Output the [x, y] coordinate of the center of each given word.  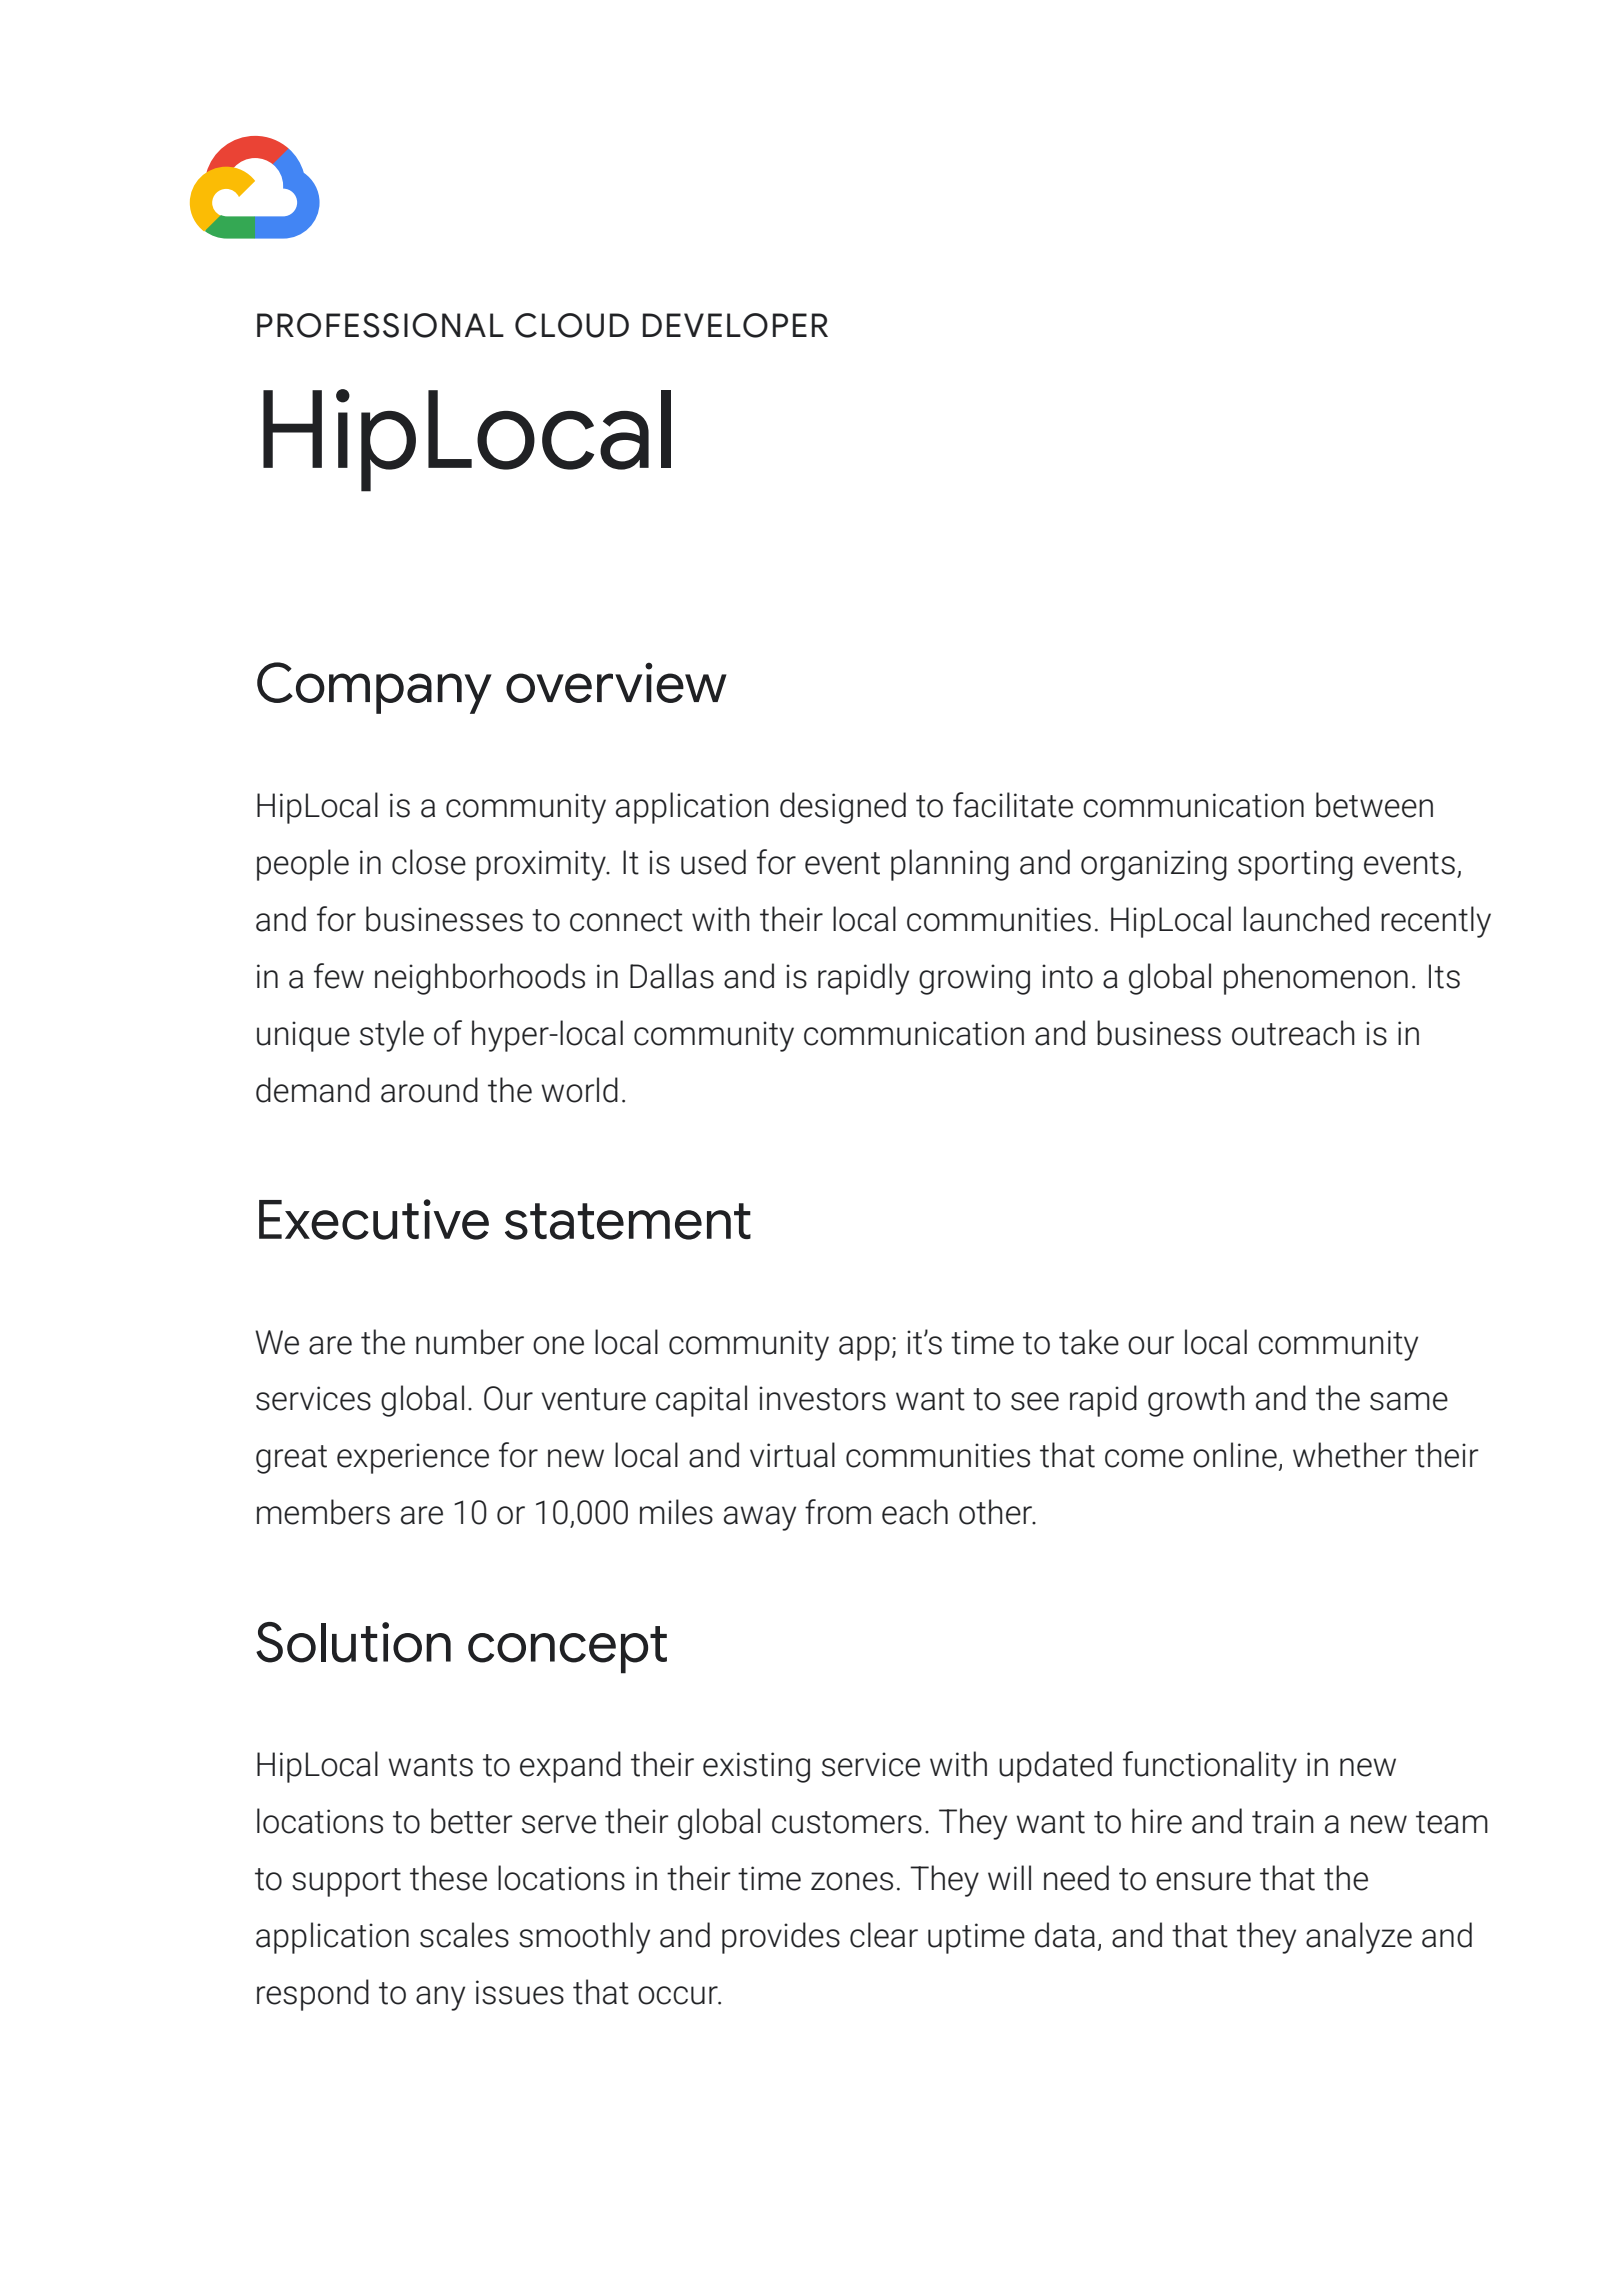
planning [950, 865]
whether [1350, 1455]
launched [1306, 919]
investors [822, 1398]
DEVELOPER [735, 325]
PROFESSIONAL [380, 325]
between [1374, 805]
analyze [1359, 1938]
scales [464, 1935]
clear [884, 1935]
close [429, 862]
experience [413, 1458]
